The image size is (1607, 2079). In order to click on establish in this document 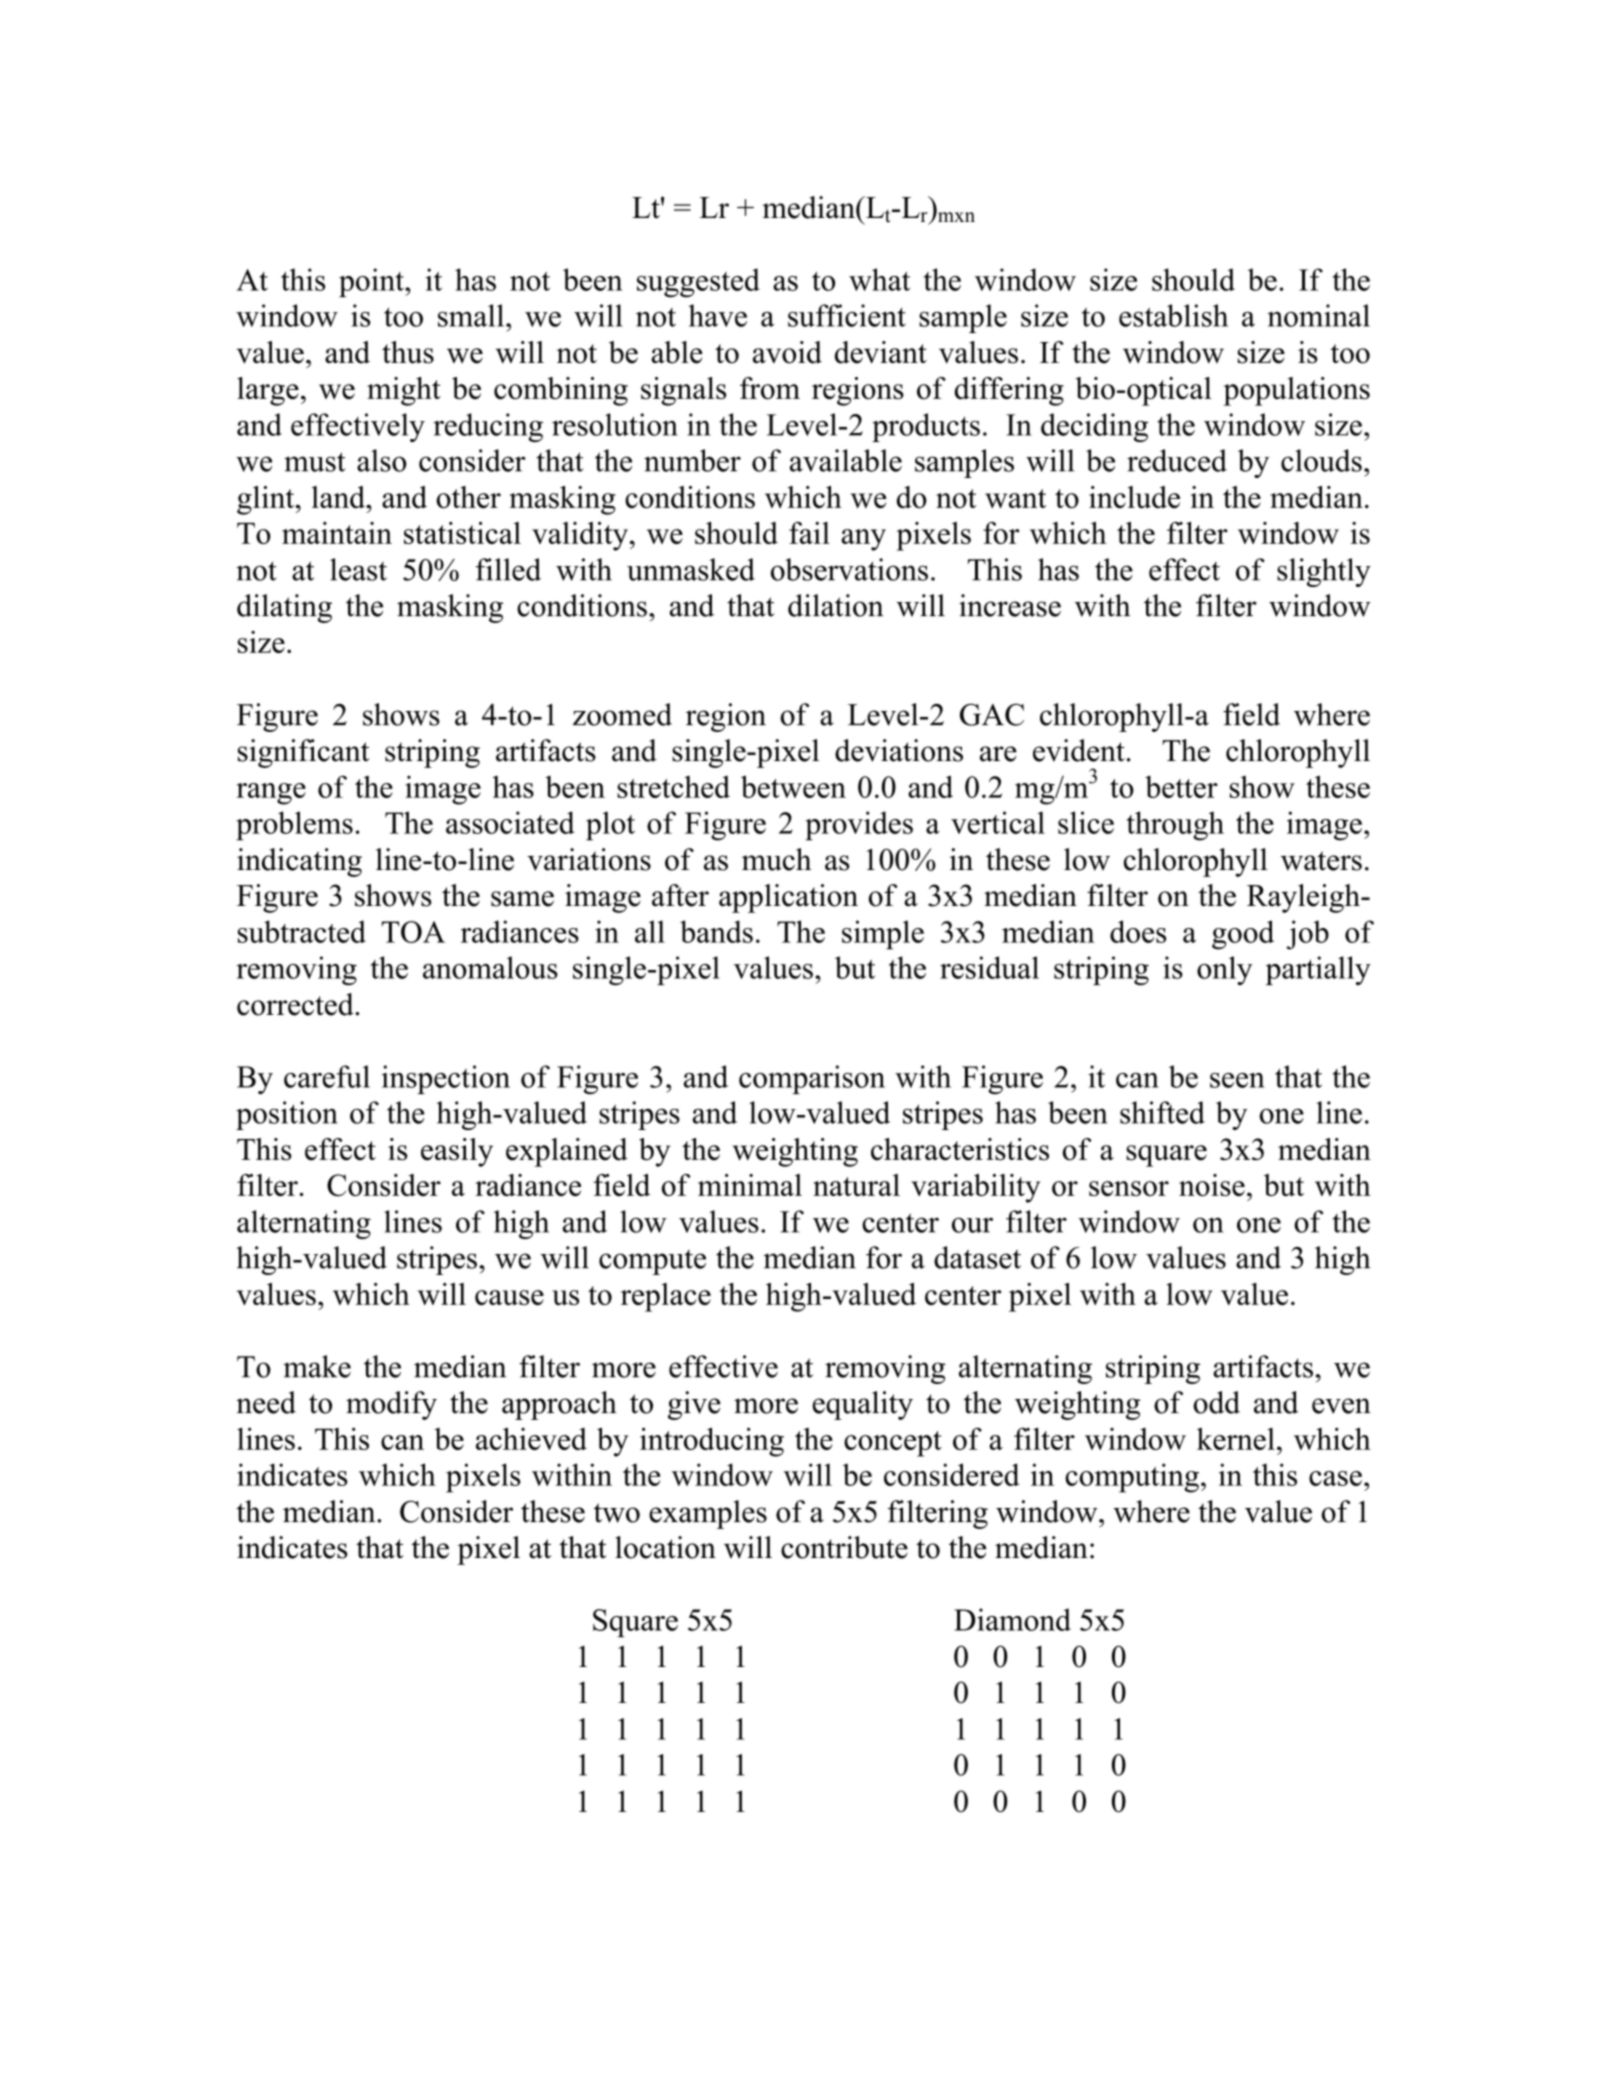, I will do `click(1173, 315)`.
